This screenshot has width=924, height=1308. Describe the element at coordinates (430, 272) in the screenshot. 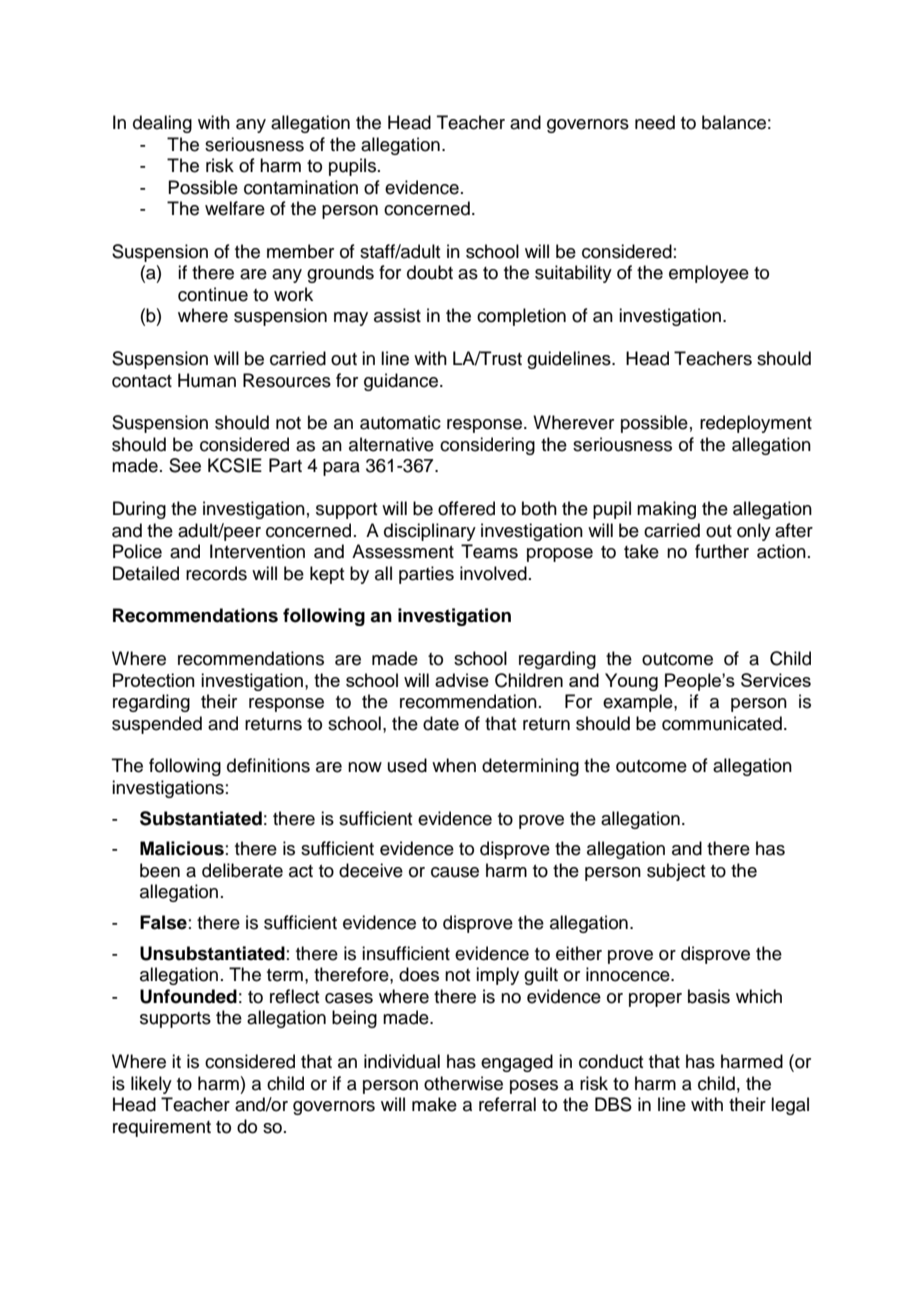

I see `doubt` at that location.
